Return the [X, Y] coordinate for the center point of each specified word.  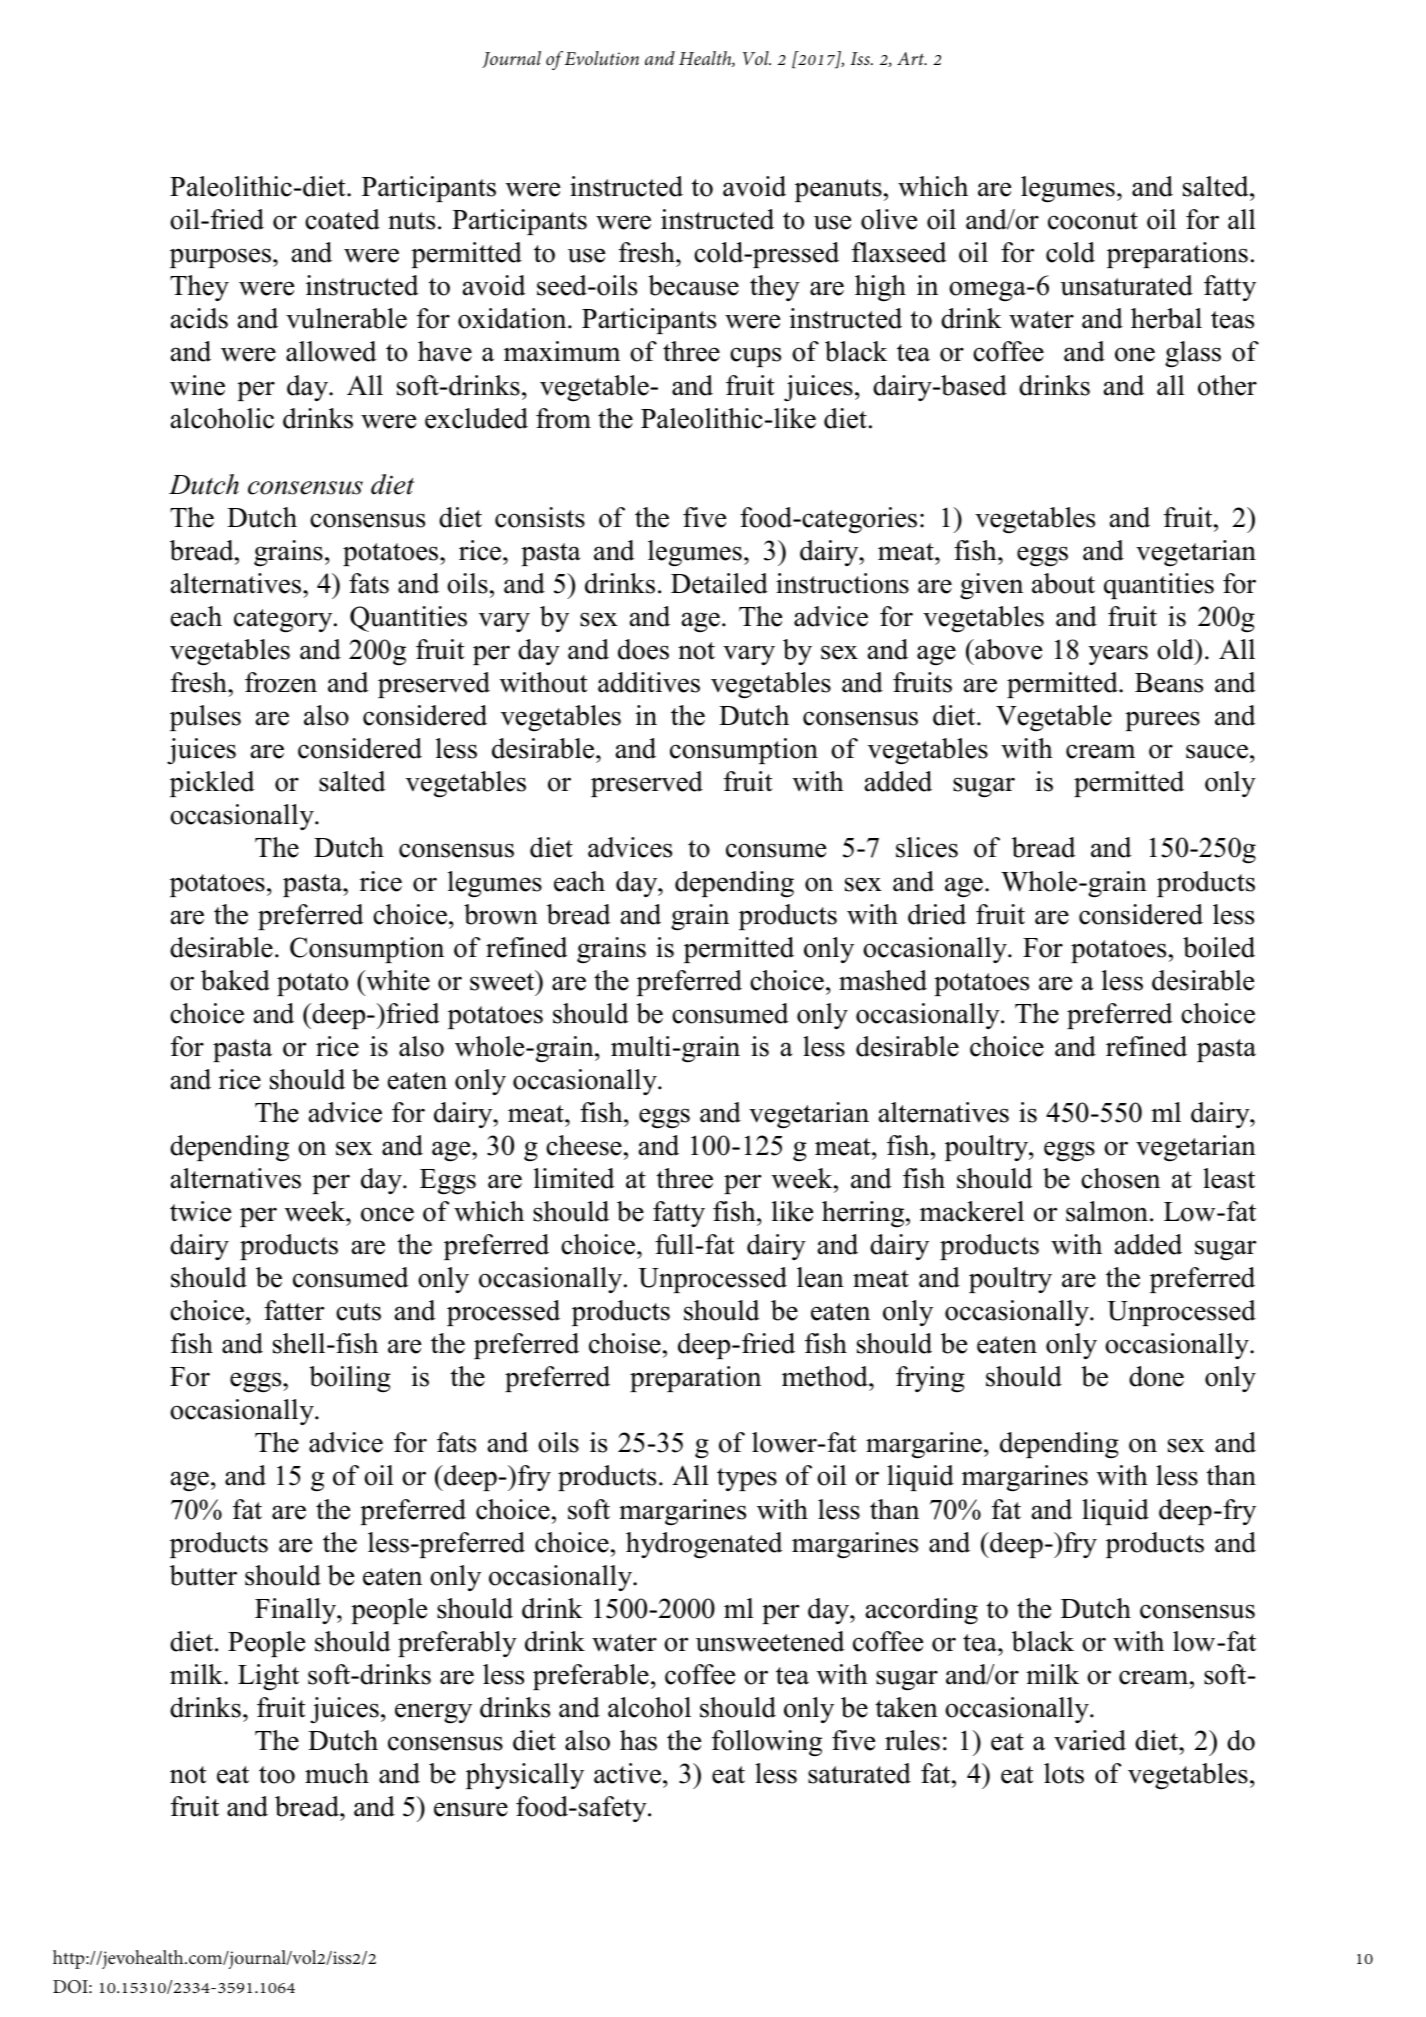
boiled [1219, 947]
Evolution [601, 58]
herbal [1166, 318]
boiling [350, 1379]
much [337, 1773]
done [1156, 1376]
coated [342, 219]
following [767, 1743]
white [397, 980]
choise [625, 1343]
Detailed [719, 583]
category [284, 621]
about [1063, 583]
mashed [883, 980]
